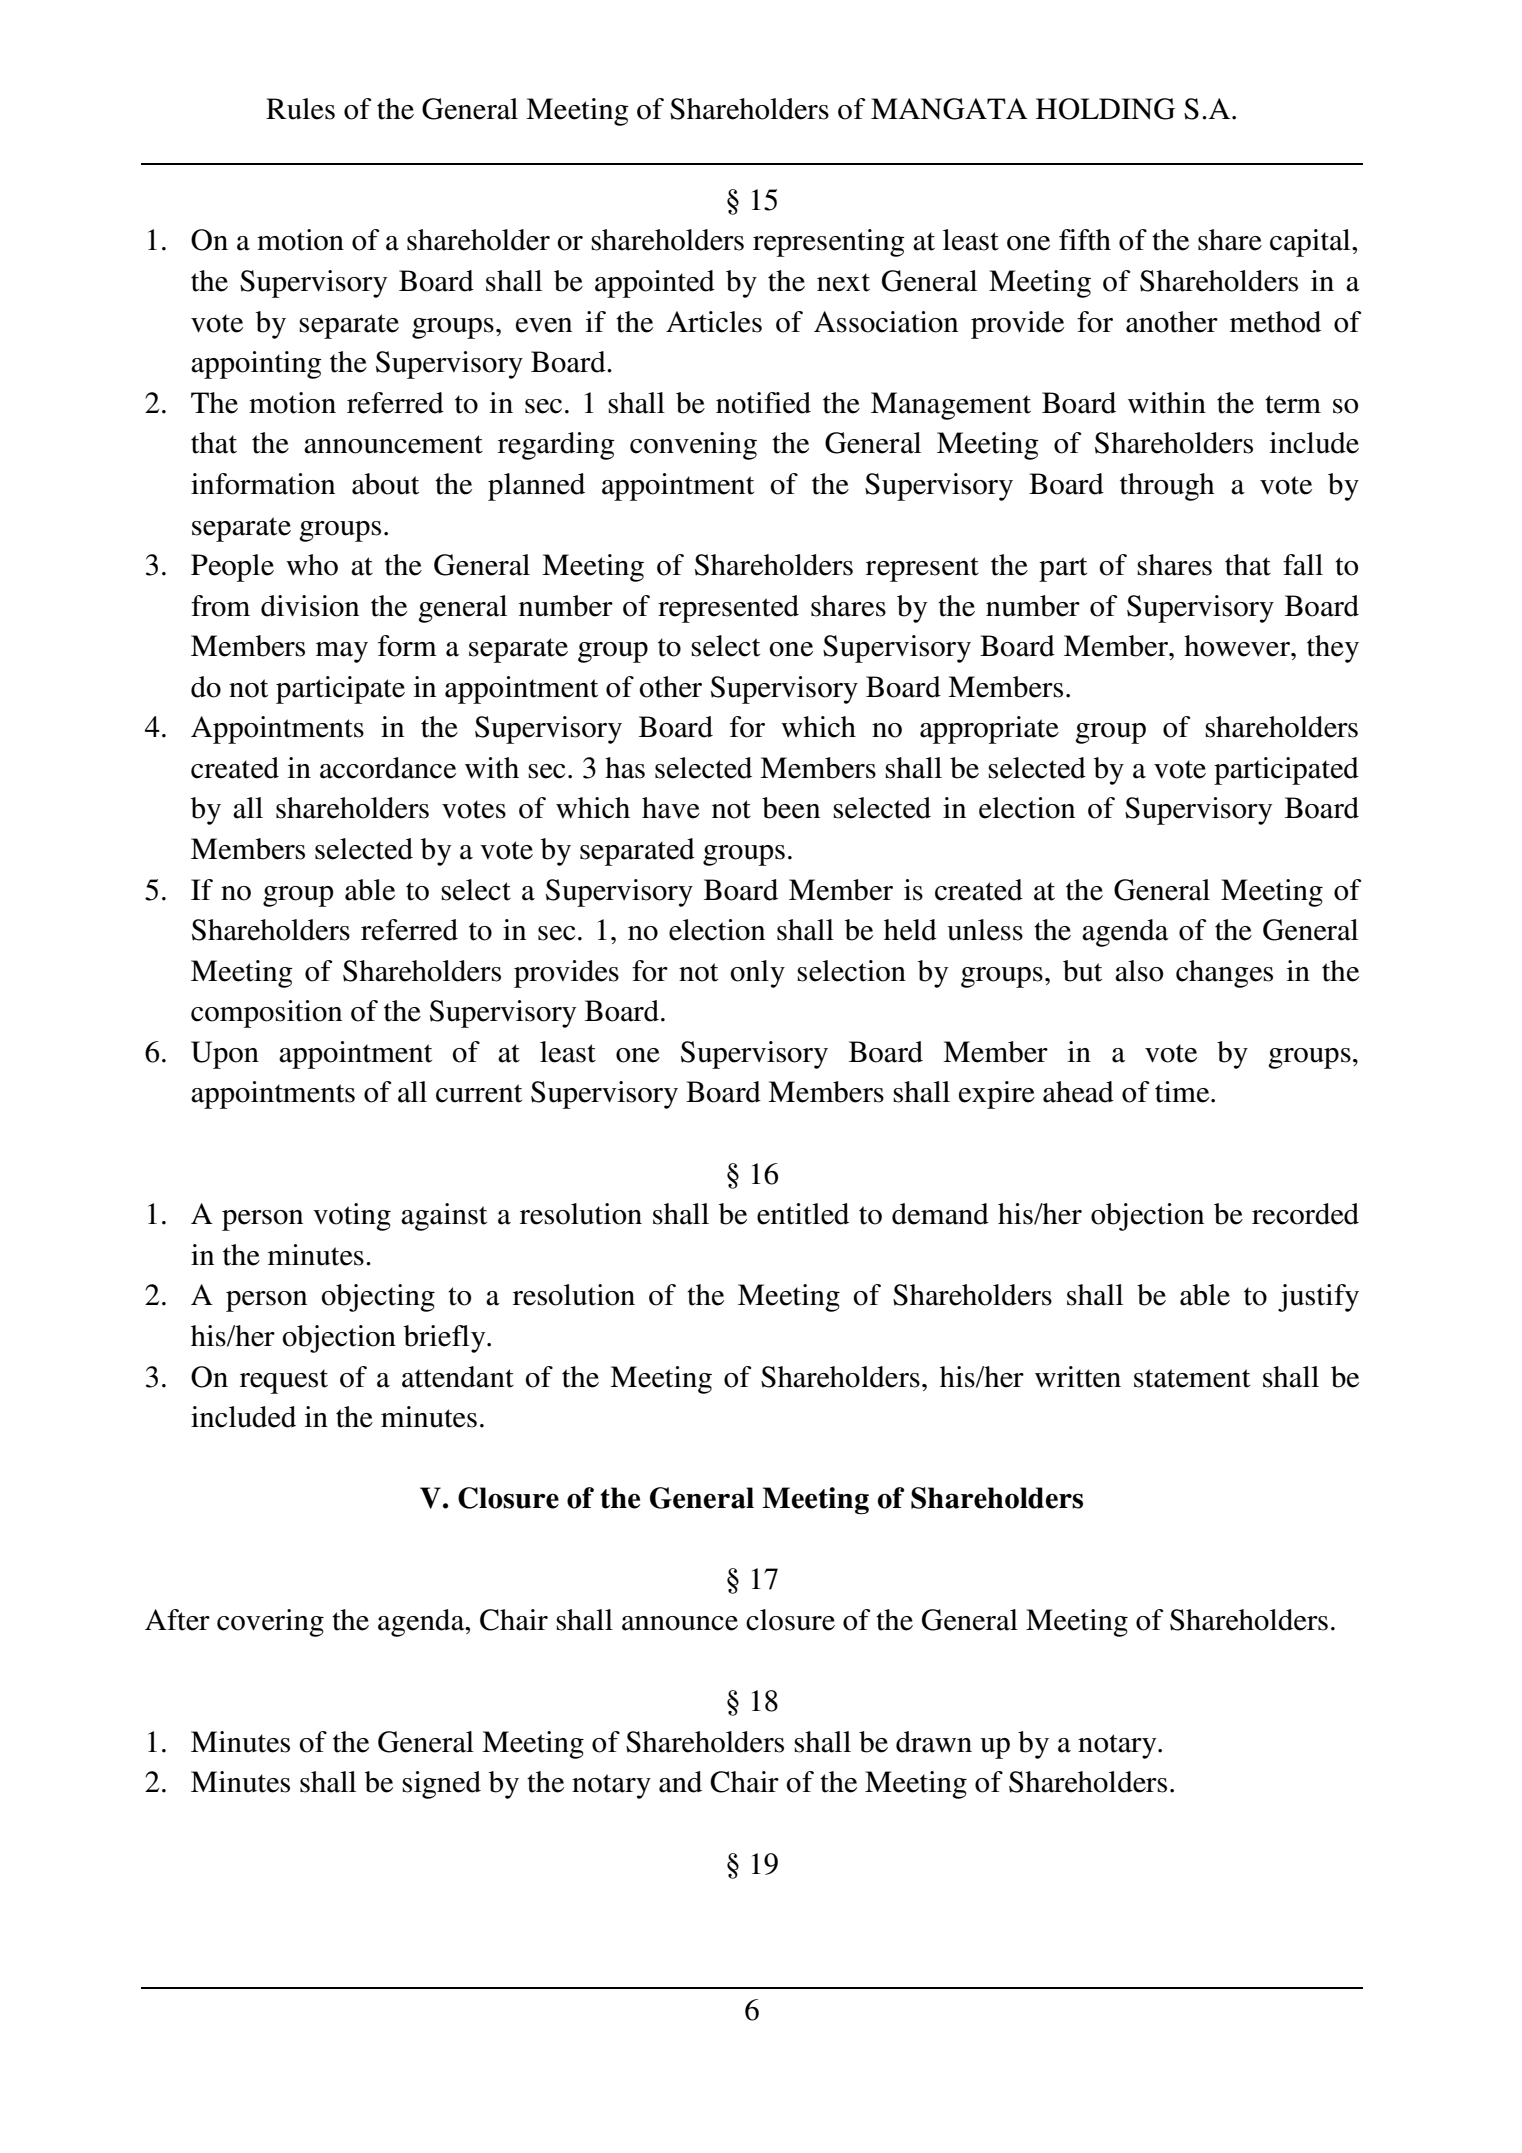 The height and width of the screenshot is (2153, 1522). Describe the element at coordinates (300, 109) in the screenshot. I see `Rules` at that location.
